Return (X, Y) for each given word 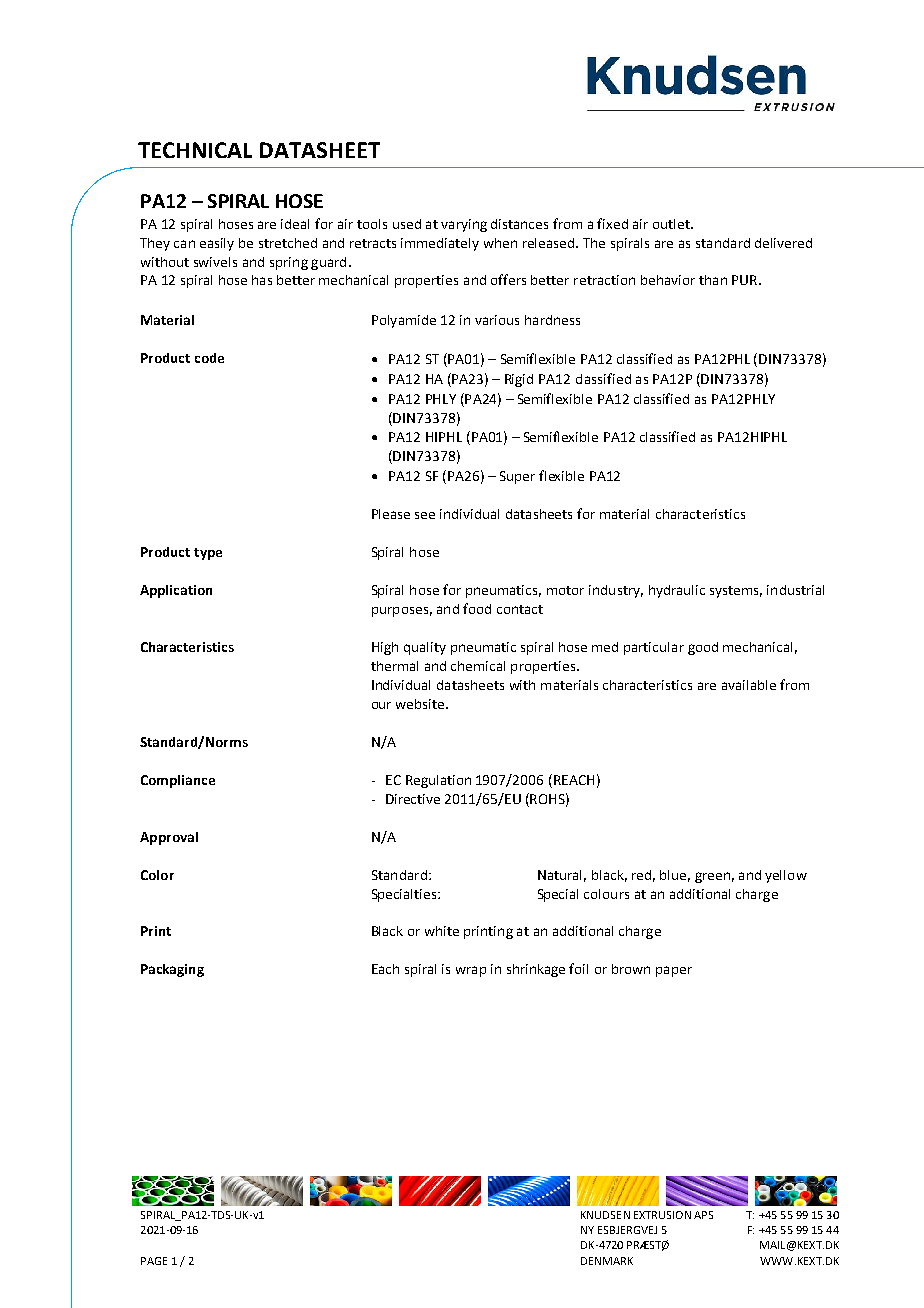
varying (464, 225)
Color (157, 875)
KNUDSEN (605, 1215)
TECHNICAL (195, 150)
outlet (672, 224)
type (208, 554)
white (442, 931)
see (425, 515)
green (712, 877)
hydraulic (677, 591)
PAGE (154, 1261)
